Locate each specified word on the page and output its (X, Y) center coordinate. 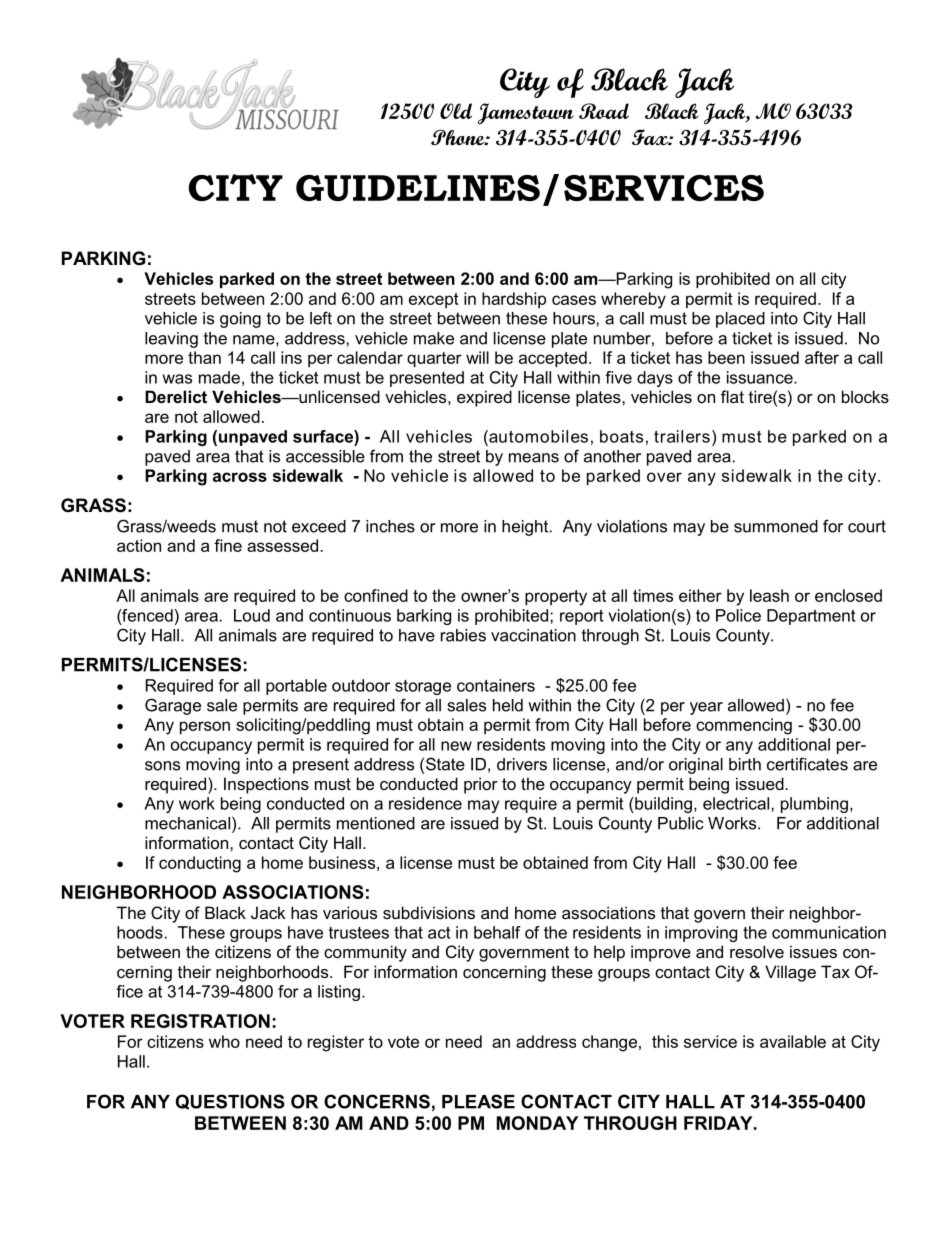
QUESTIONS (230, 1102)
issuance (761, 377)
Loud (252, 615)
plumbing (814, 805)
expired (484, 398)
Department (811, 617)
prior (481, 785)
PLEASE (478, 1101)
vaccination (533, 635)
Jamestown (526, 114)
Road (604, 111)
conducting (200, 864)
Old (456, 111)
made (219, 377)
